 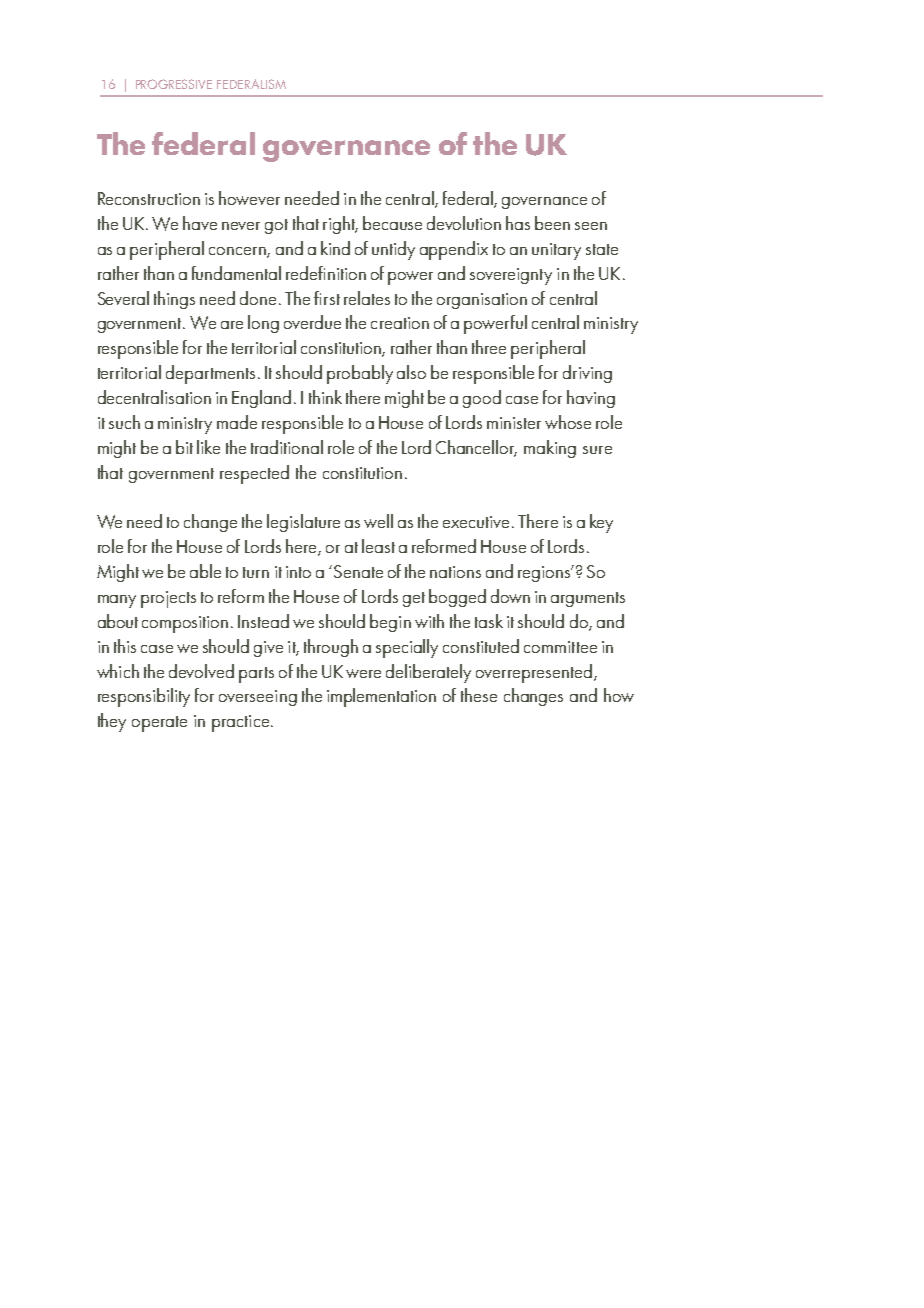 I want to click on whose, so click(x=568, y=422).
